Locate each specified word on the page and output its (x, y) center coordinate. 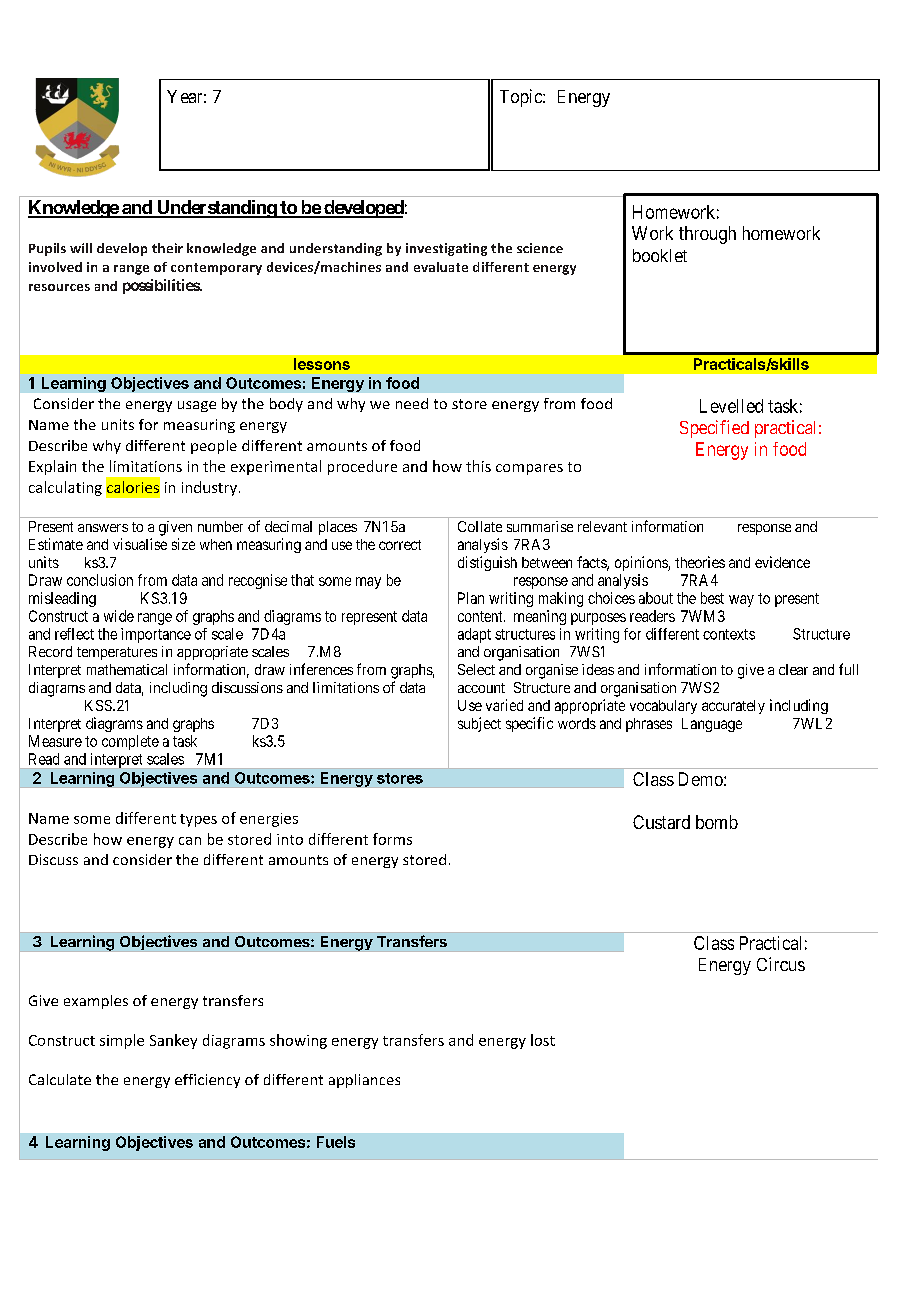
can (190, 841)
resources (59, 287)
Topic (522, 98)
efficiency (207, 1081)
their (167, 248)
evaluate (441, 267)
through (707, 235)
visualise (140, 544)
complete (130, 742)
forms (392, 839)
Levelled (731, 406)
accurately (733, 707)
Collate (480, 526)
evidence (782, 562)
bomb (717, 822)
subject (479, 724)
